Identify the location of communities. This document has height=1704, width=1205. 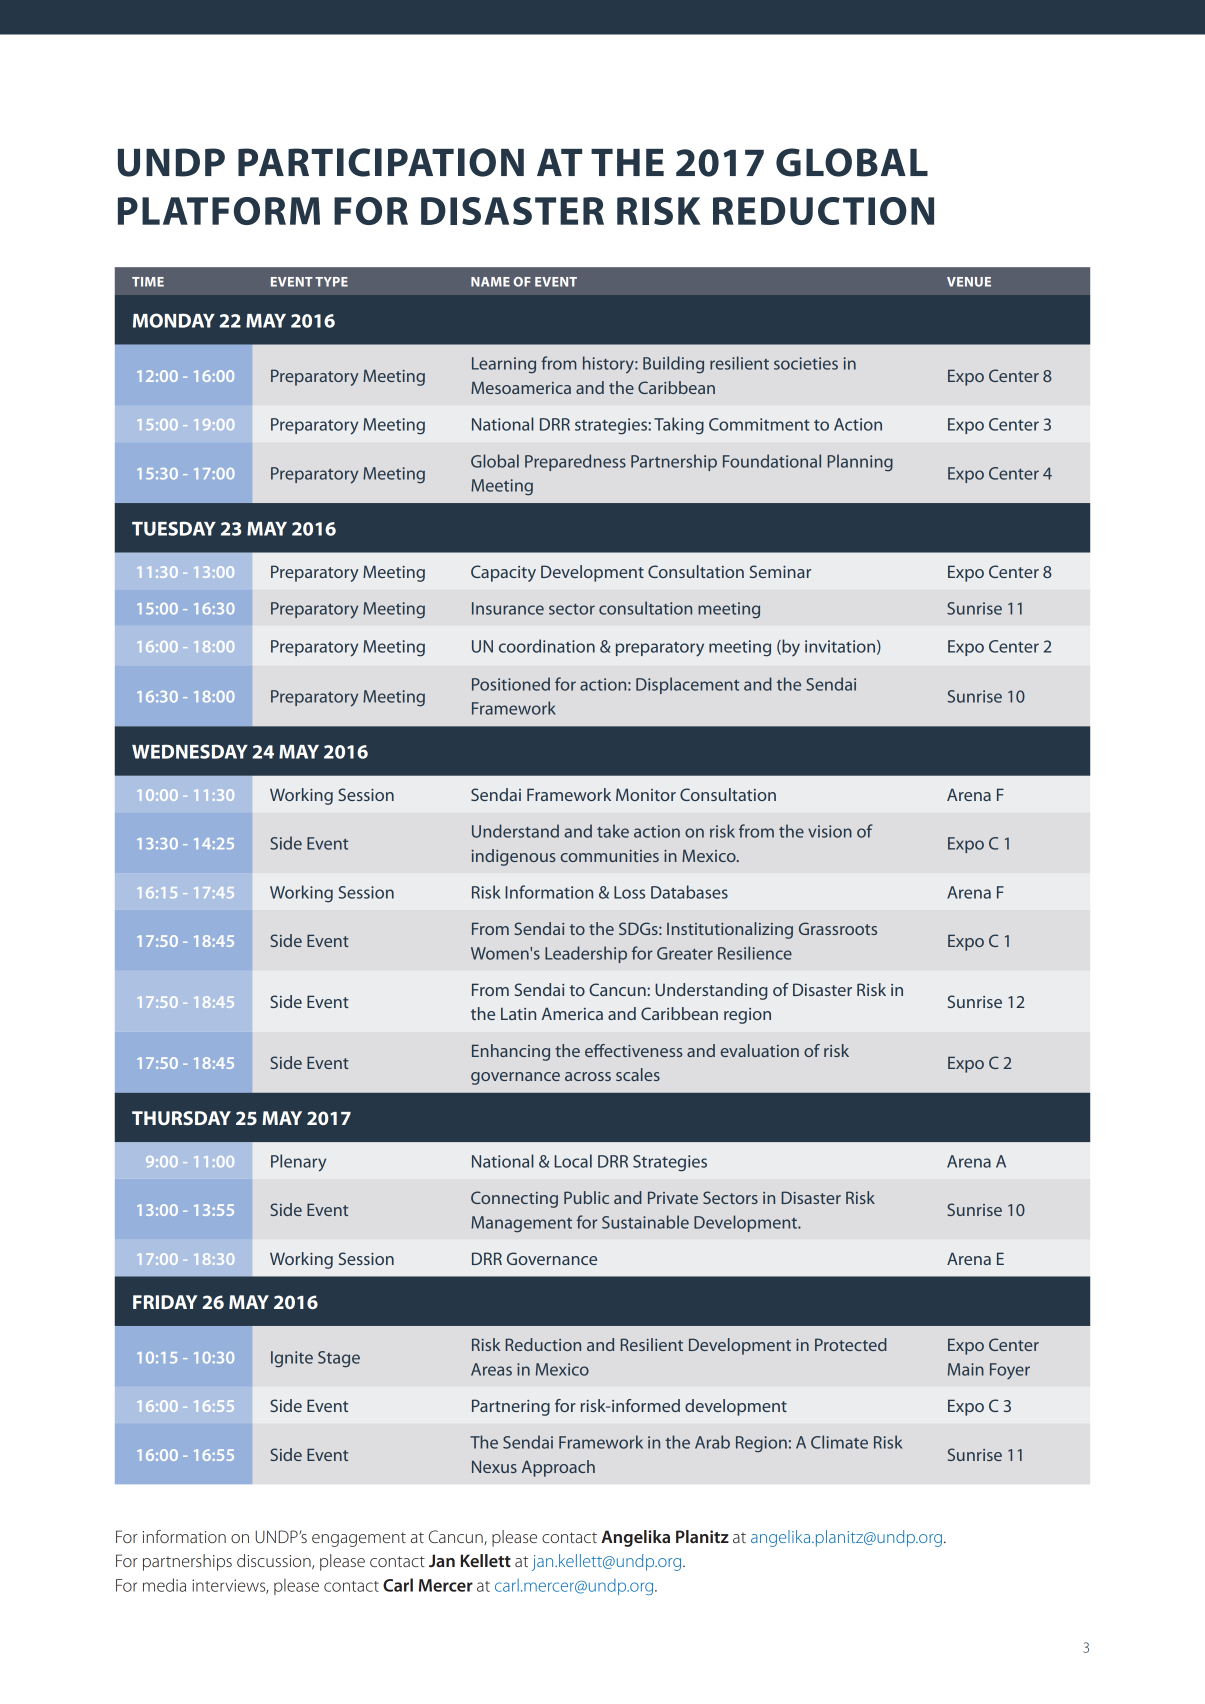
(609, 856).
